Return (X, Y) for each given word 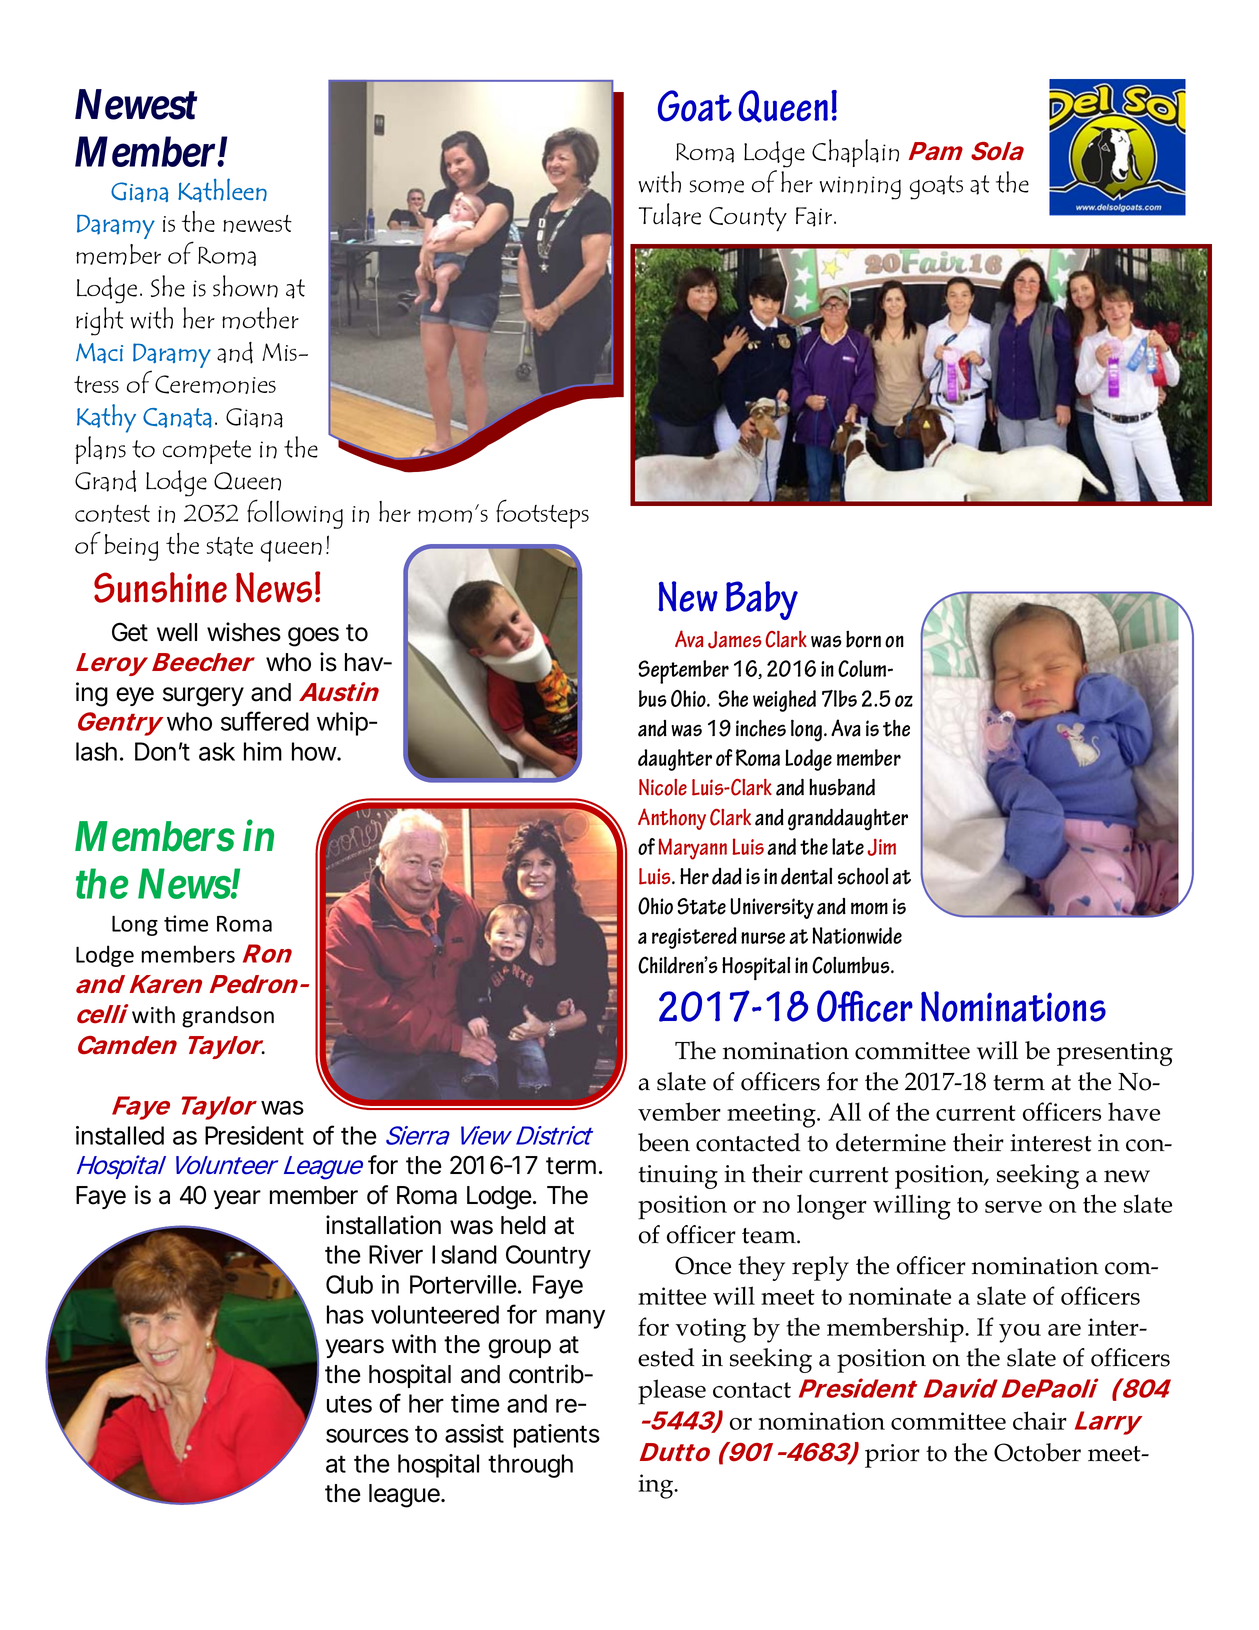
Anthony (672, 819)
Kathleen (222, 190)
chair (1040, 1420)
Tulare (670, 215)
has (345, 1314)
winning (860, 188)
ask (217, 751)
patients (557, 1436)
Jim (881, 847)
